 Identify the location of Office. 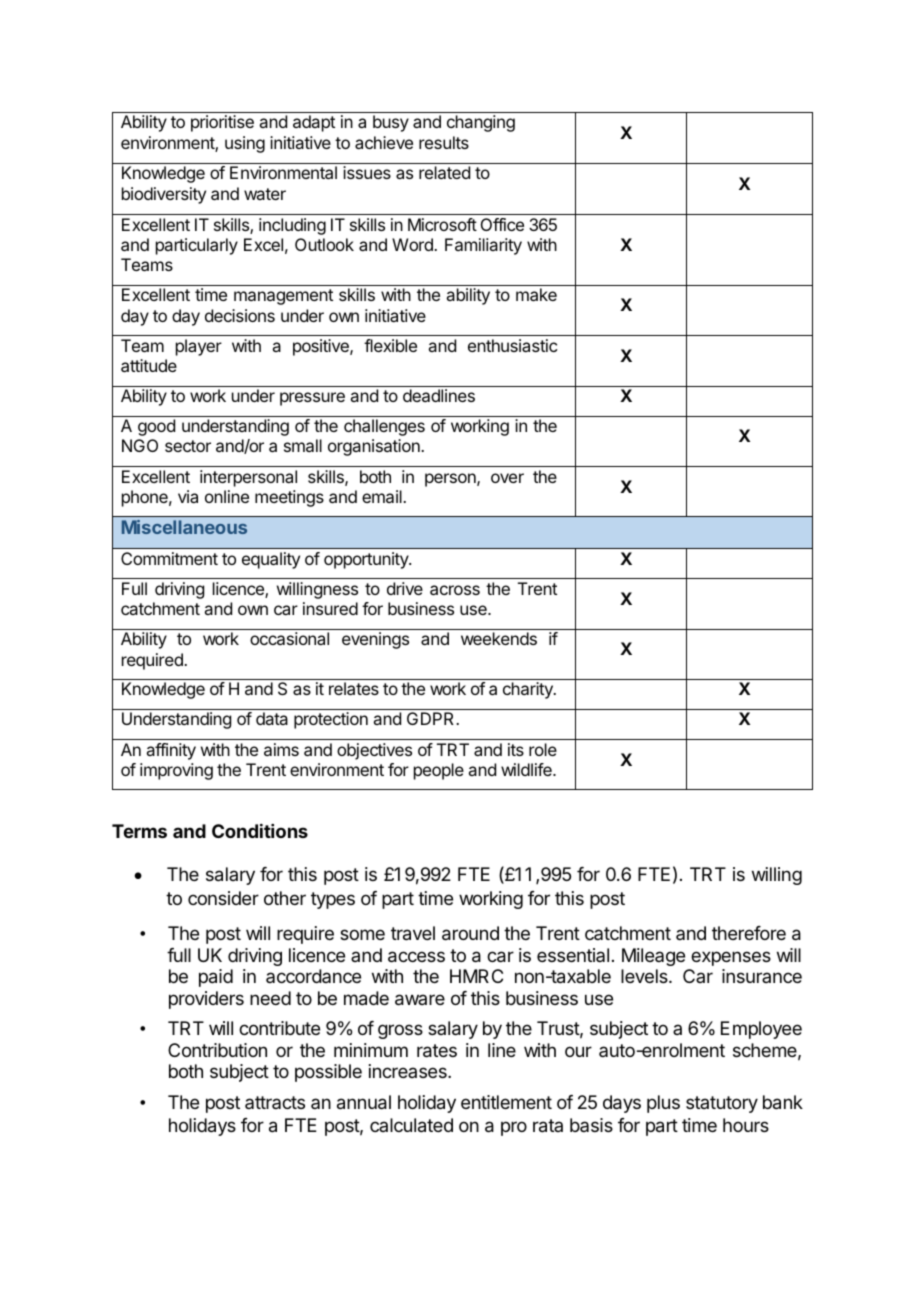
(502, 224).
